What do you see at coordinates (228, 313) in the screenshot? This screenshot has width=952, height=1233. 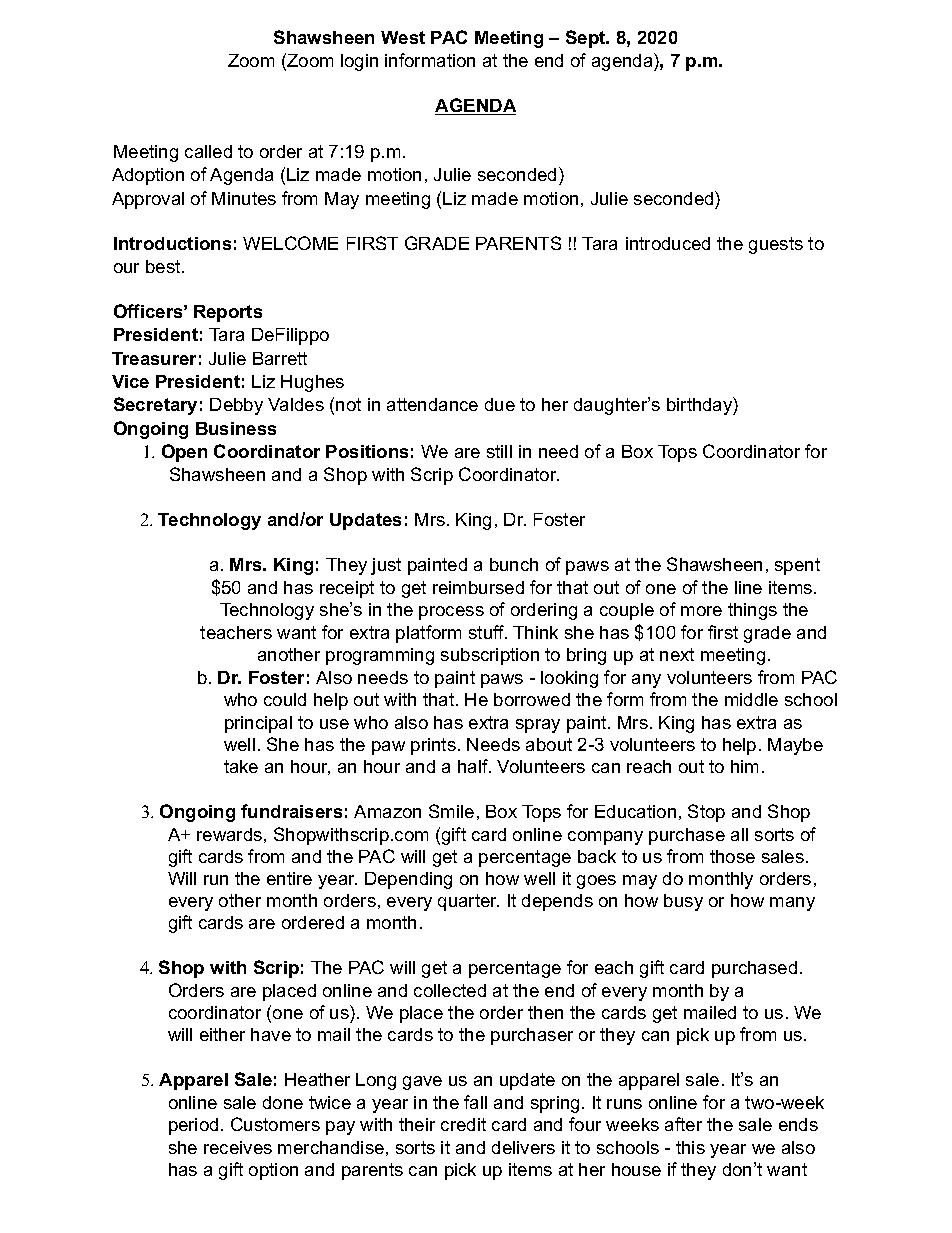 I see `Reports` at bounding box center [228, 313].
